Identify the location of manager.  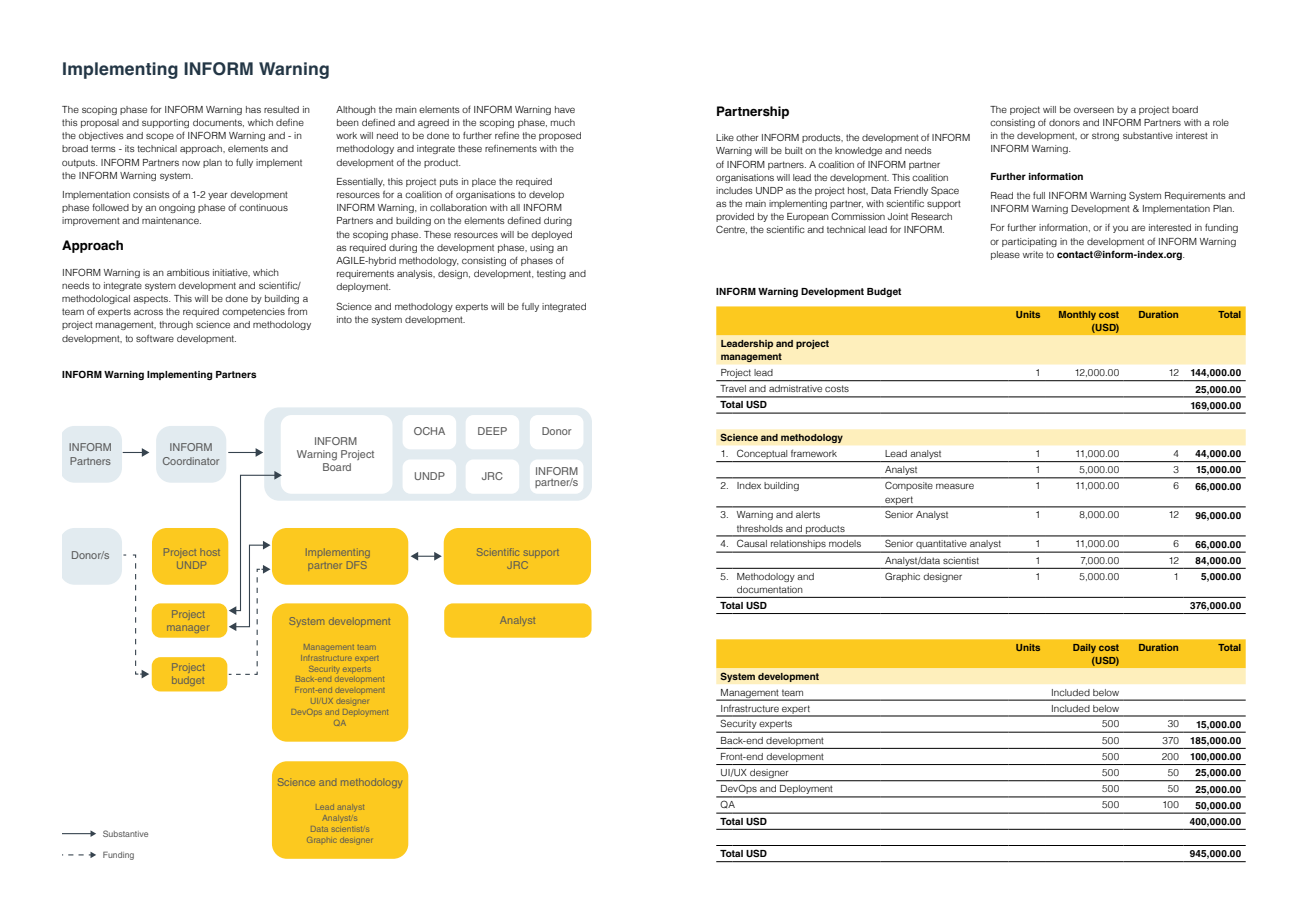
(187, 629).
